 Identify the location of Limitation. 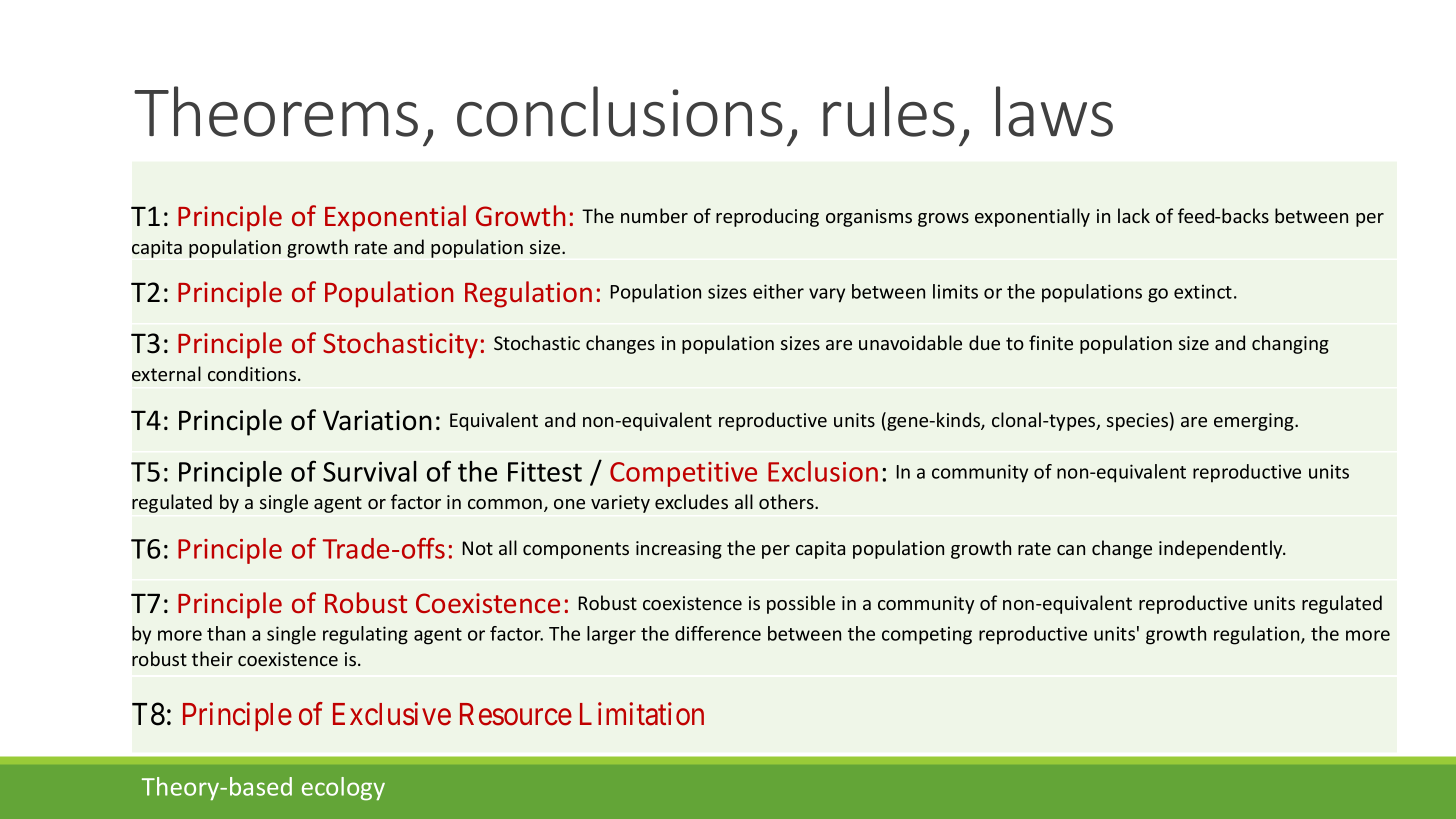
(642, 714).
